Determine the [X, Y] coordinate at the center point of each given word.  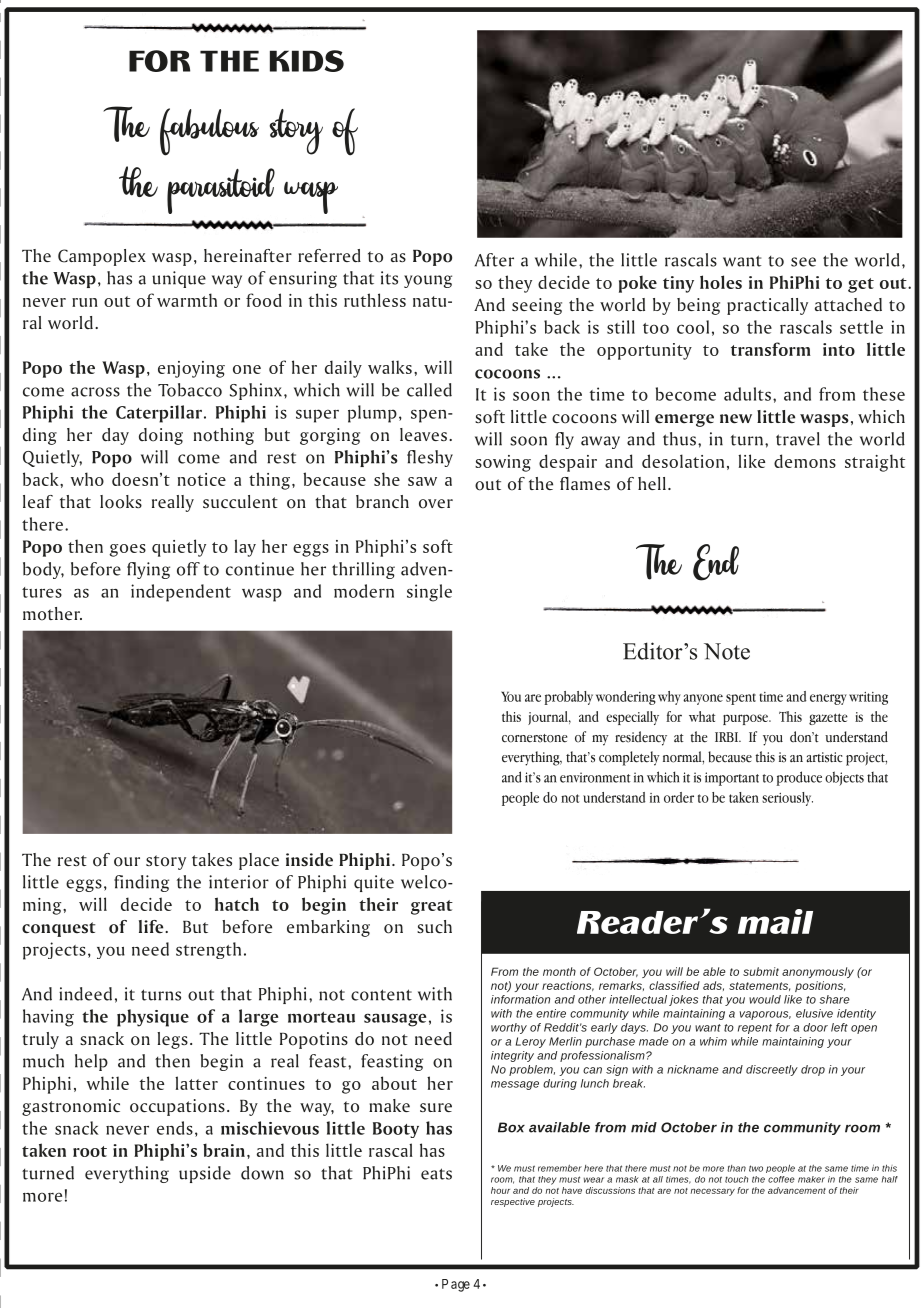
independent [181, 593]
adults [747, 394]
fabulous [209, 132]
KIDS [307, 61]
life [152, 927]
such [434, 927]
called [429, 390]
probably [568, 698]
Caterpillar [159, 414]
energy [828, 699]
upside [205, 1174]
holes [721, 282]
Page [456, 1285]
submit [761, 971]
